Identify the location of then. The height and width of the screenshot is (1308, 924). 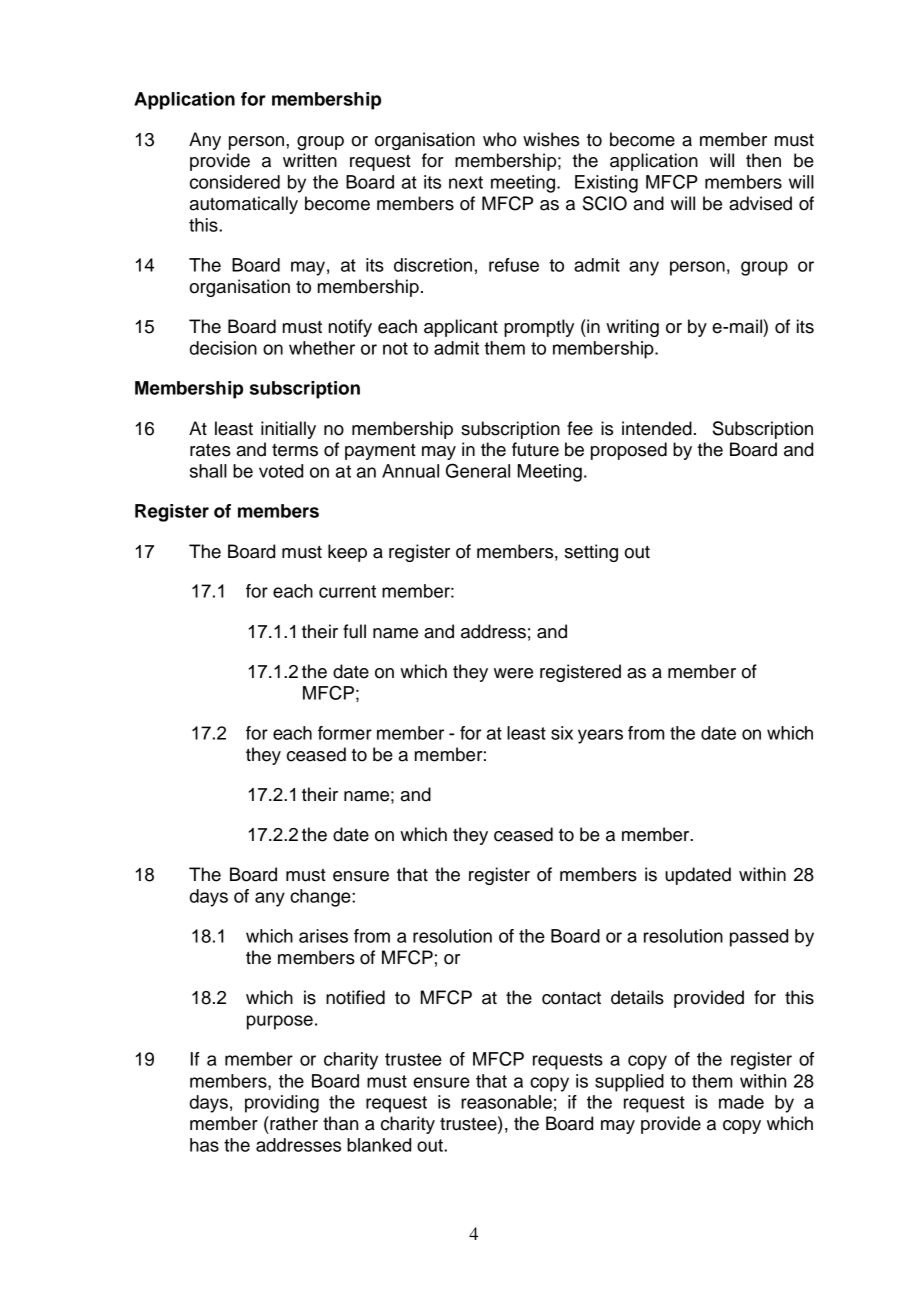
(763, 160).
